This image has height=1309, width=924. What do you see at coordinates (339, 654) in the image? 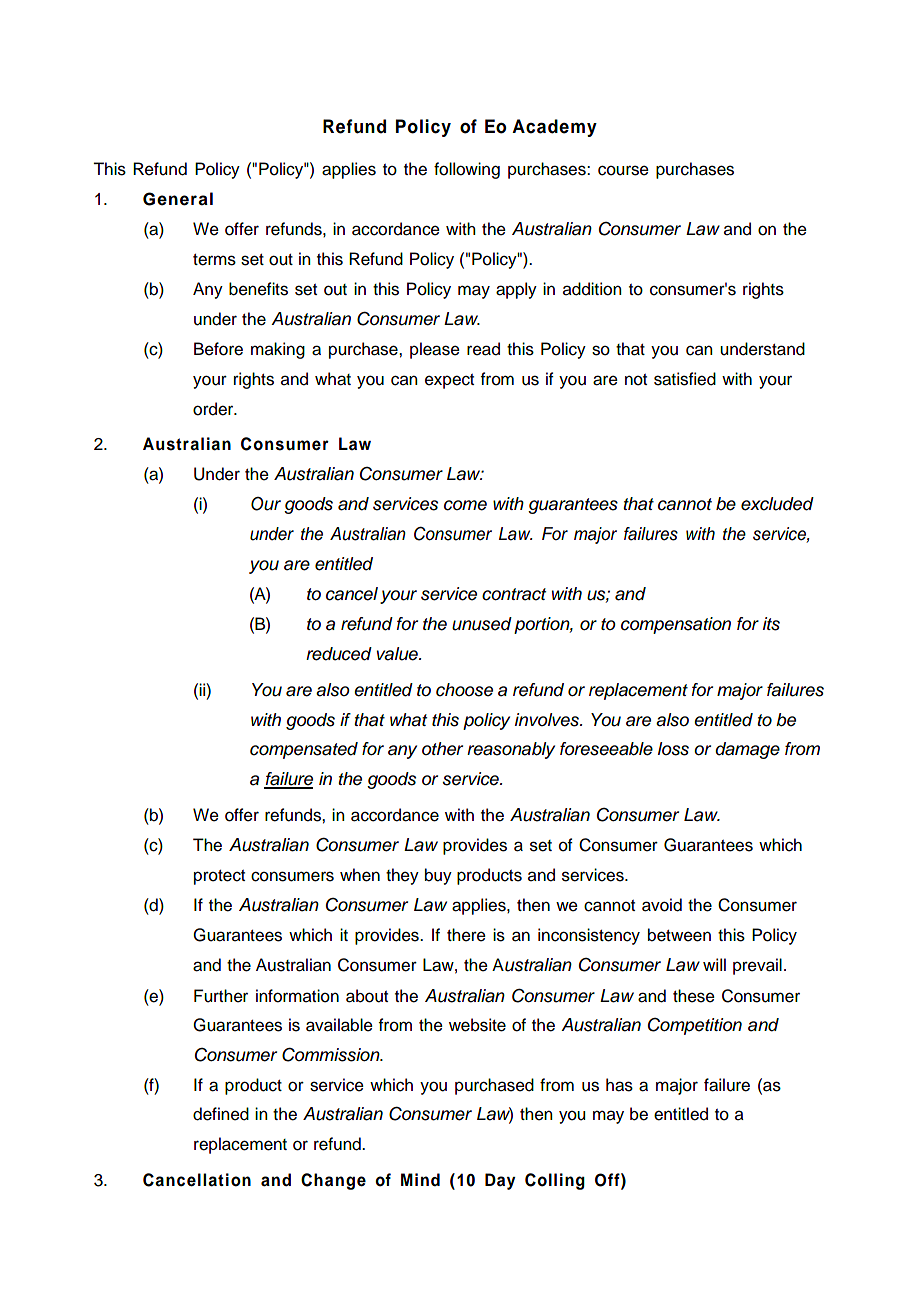
I see `reduced` at bounding box center [339, 654].
